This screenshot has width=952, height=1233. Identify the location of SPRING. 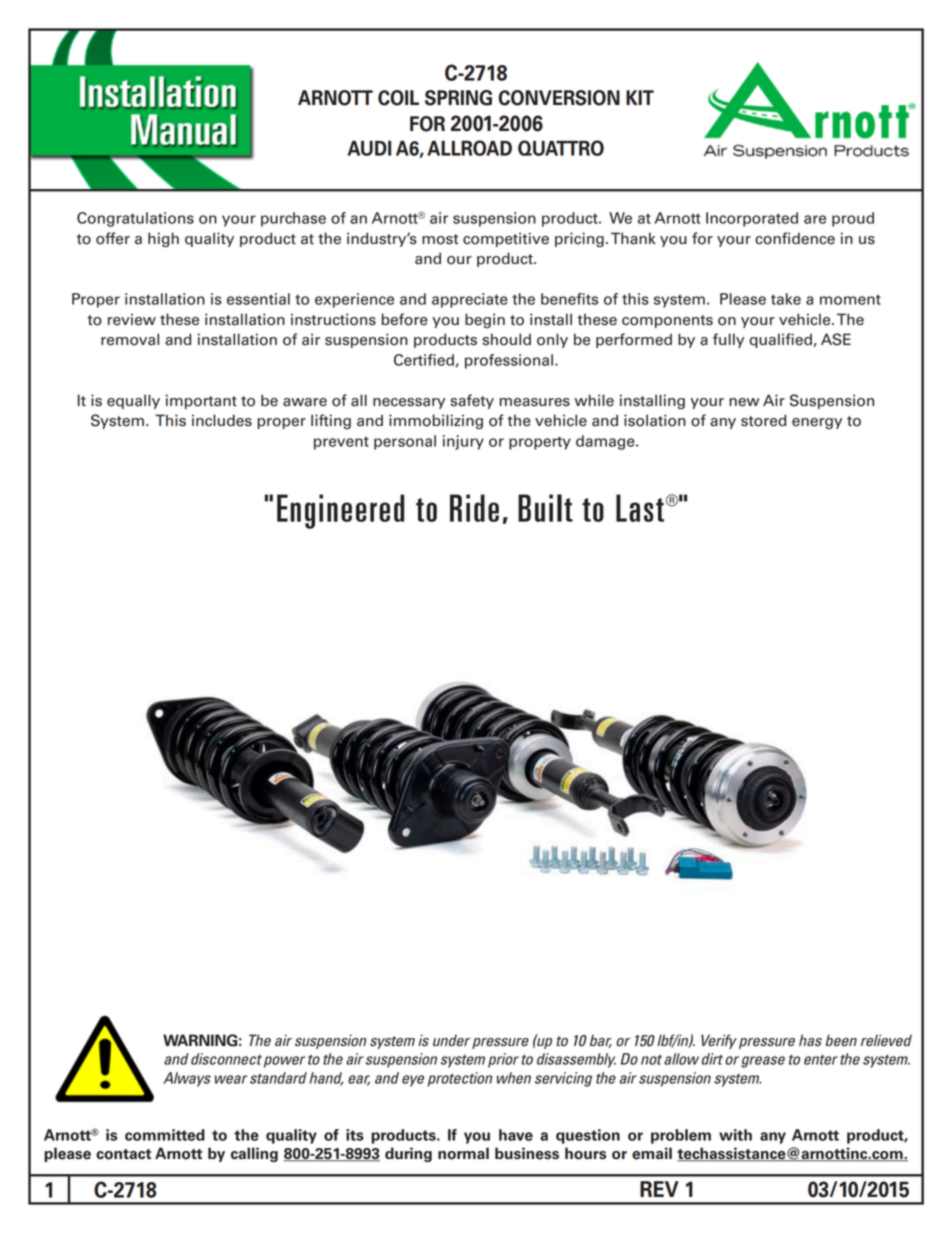
(458, 98).
